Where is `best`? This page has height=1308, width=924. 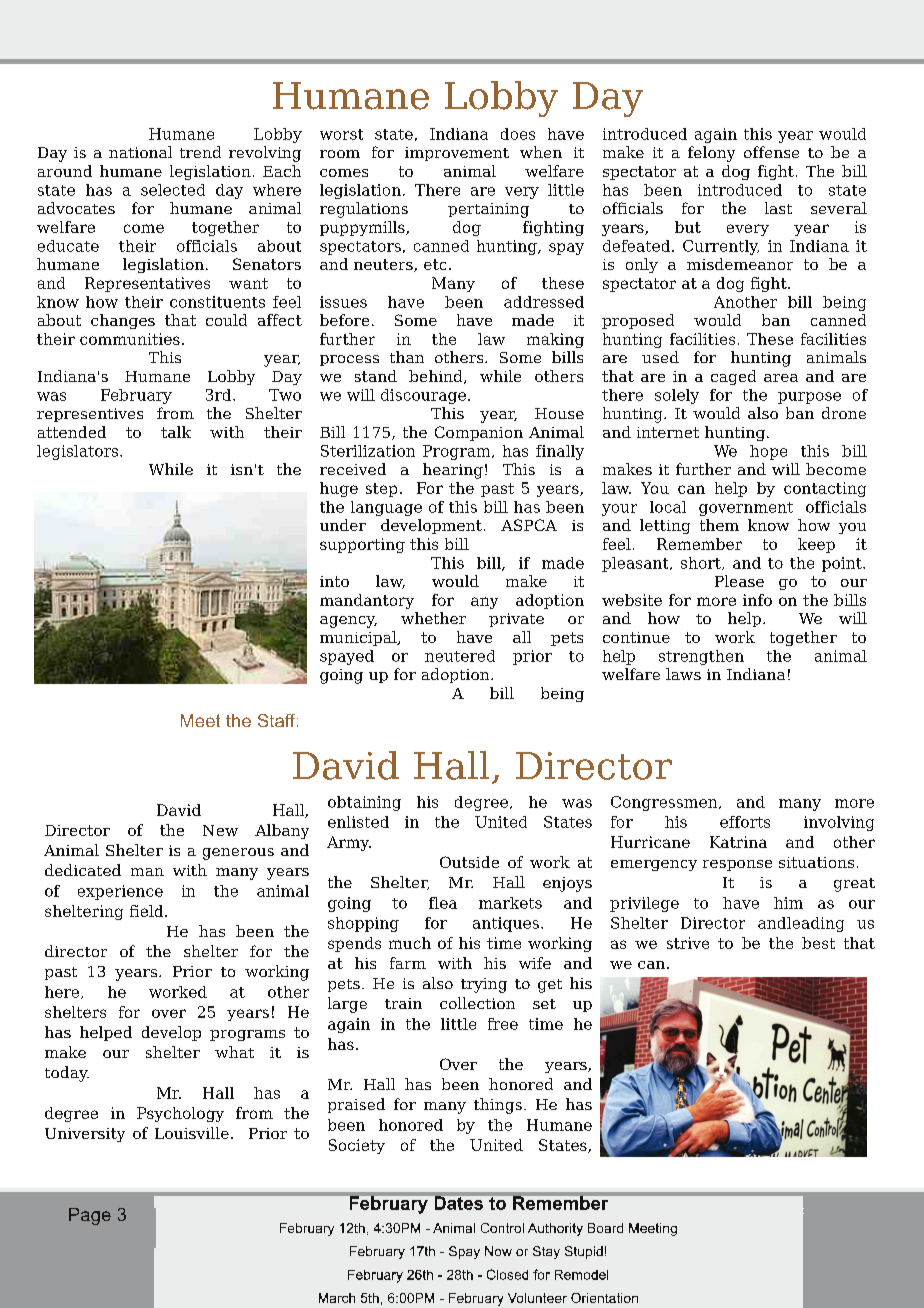 best is located at coordinates (818, 943).
